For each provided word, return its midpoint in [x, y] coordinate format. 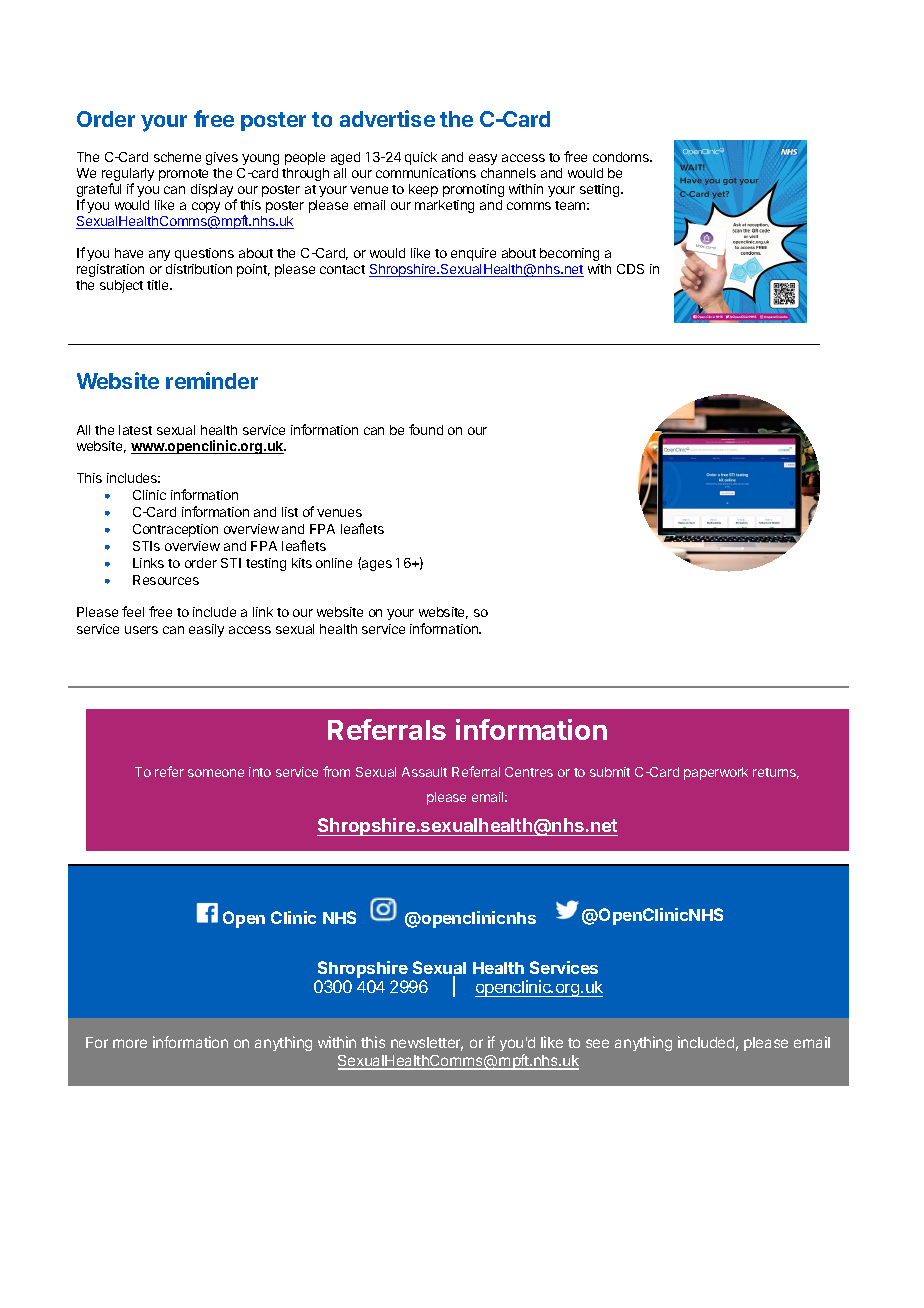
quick [421, 158]
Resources [166, 580]
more [130, 1043]
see [597, 1043]
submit [610, 772]
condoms [622, 157]
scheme [177, 157]
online [334, 563]
